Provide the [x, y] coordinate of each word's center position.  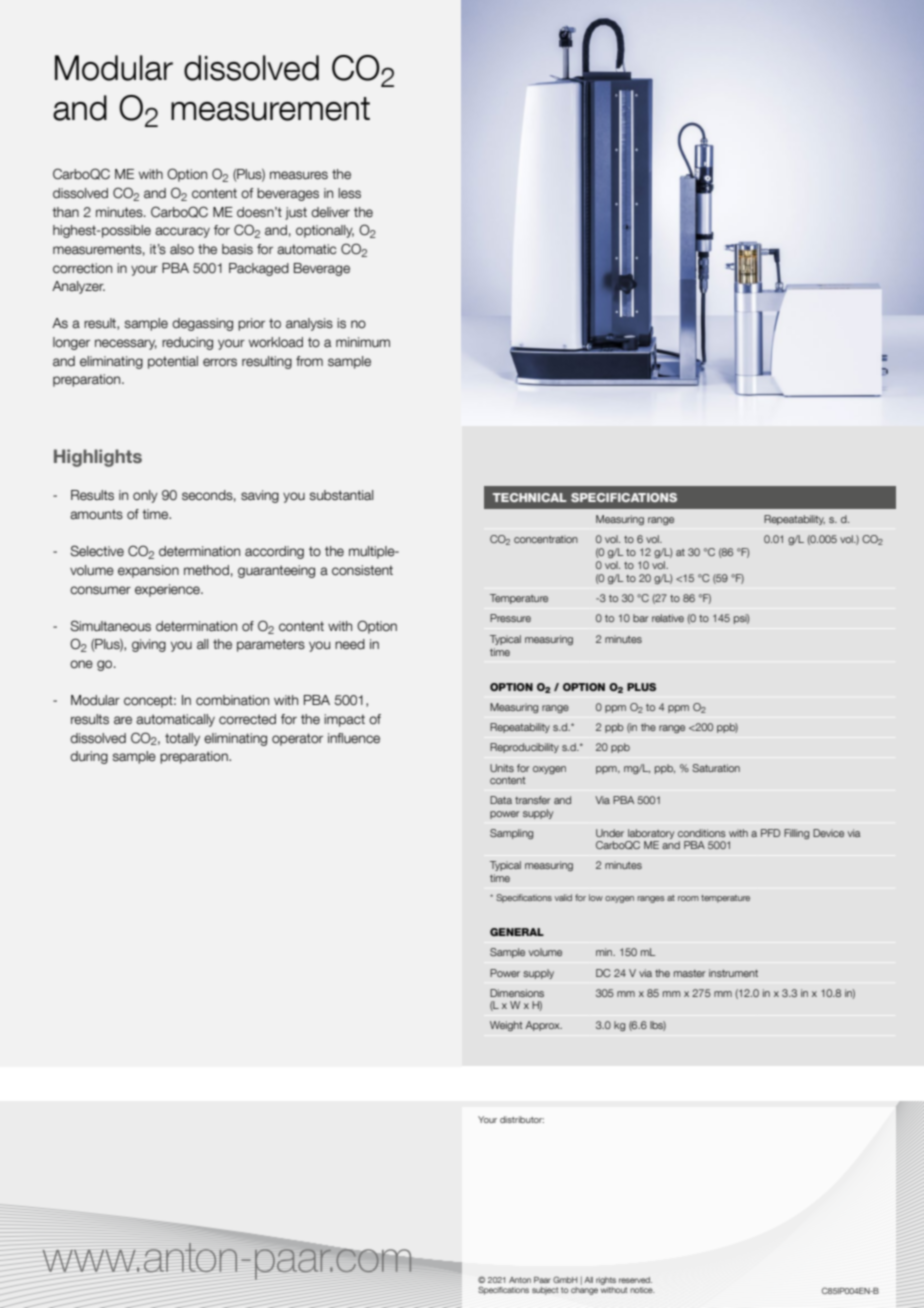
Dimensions [517, 993]
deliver [330, 212]
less [349, 193]
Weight [506, 1026]
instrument [733, 973]
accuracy [182, 232]
